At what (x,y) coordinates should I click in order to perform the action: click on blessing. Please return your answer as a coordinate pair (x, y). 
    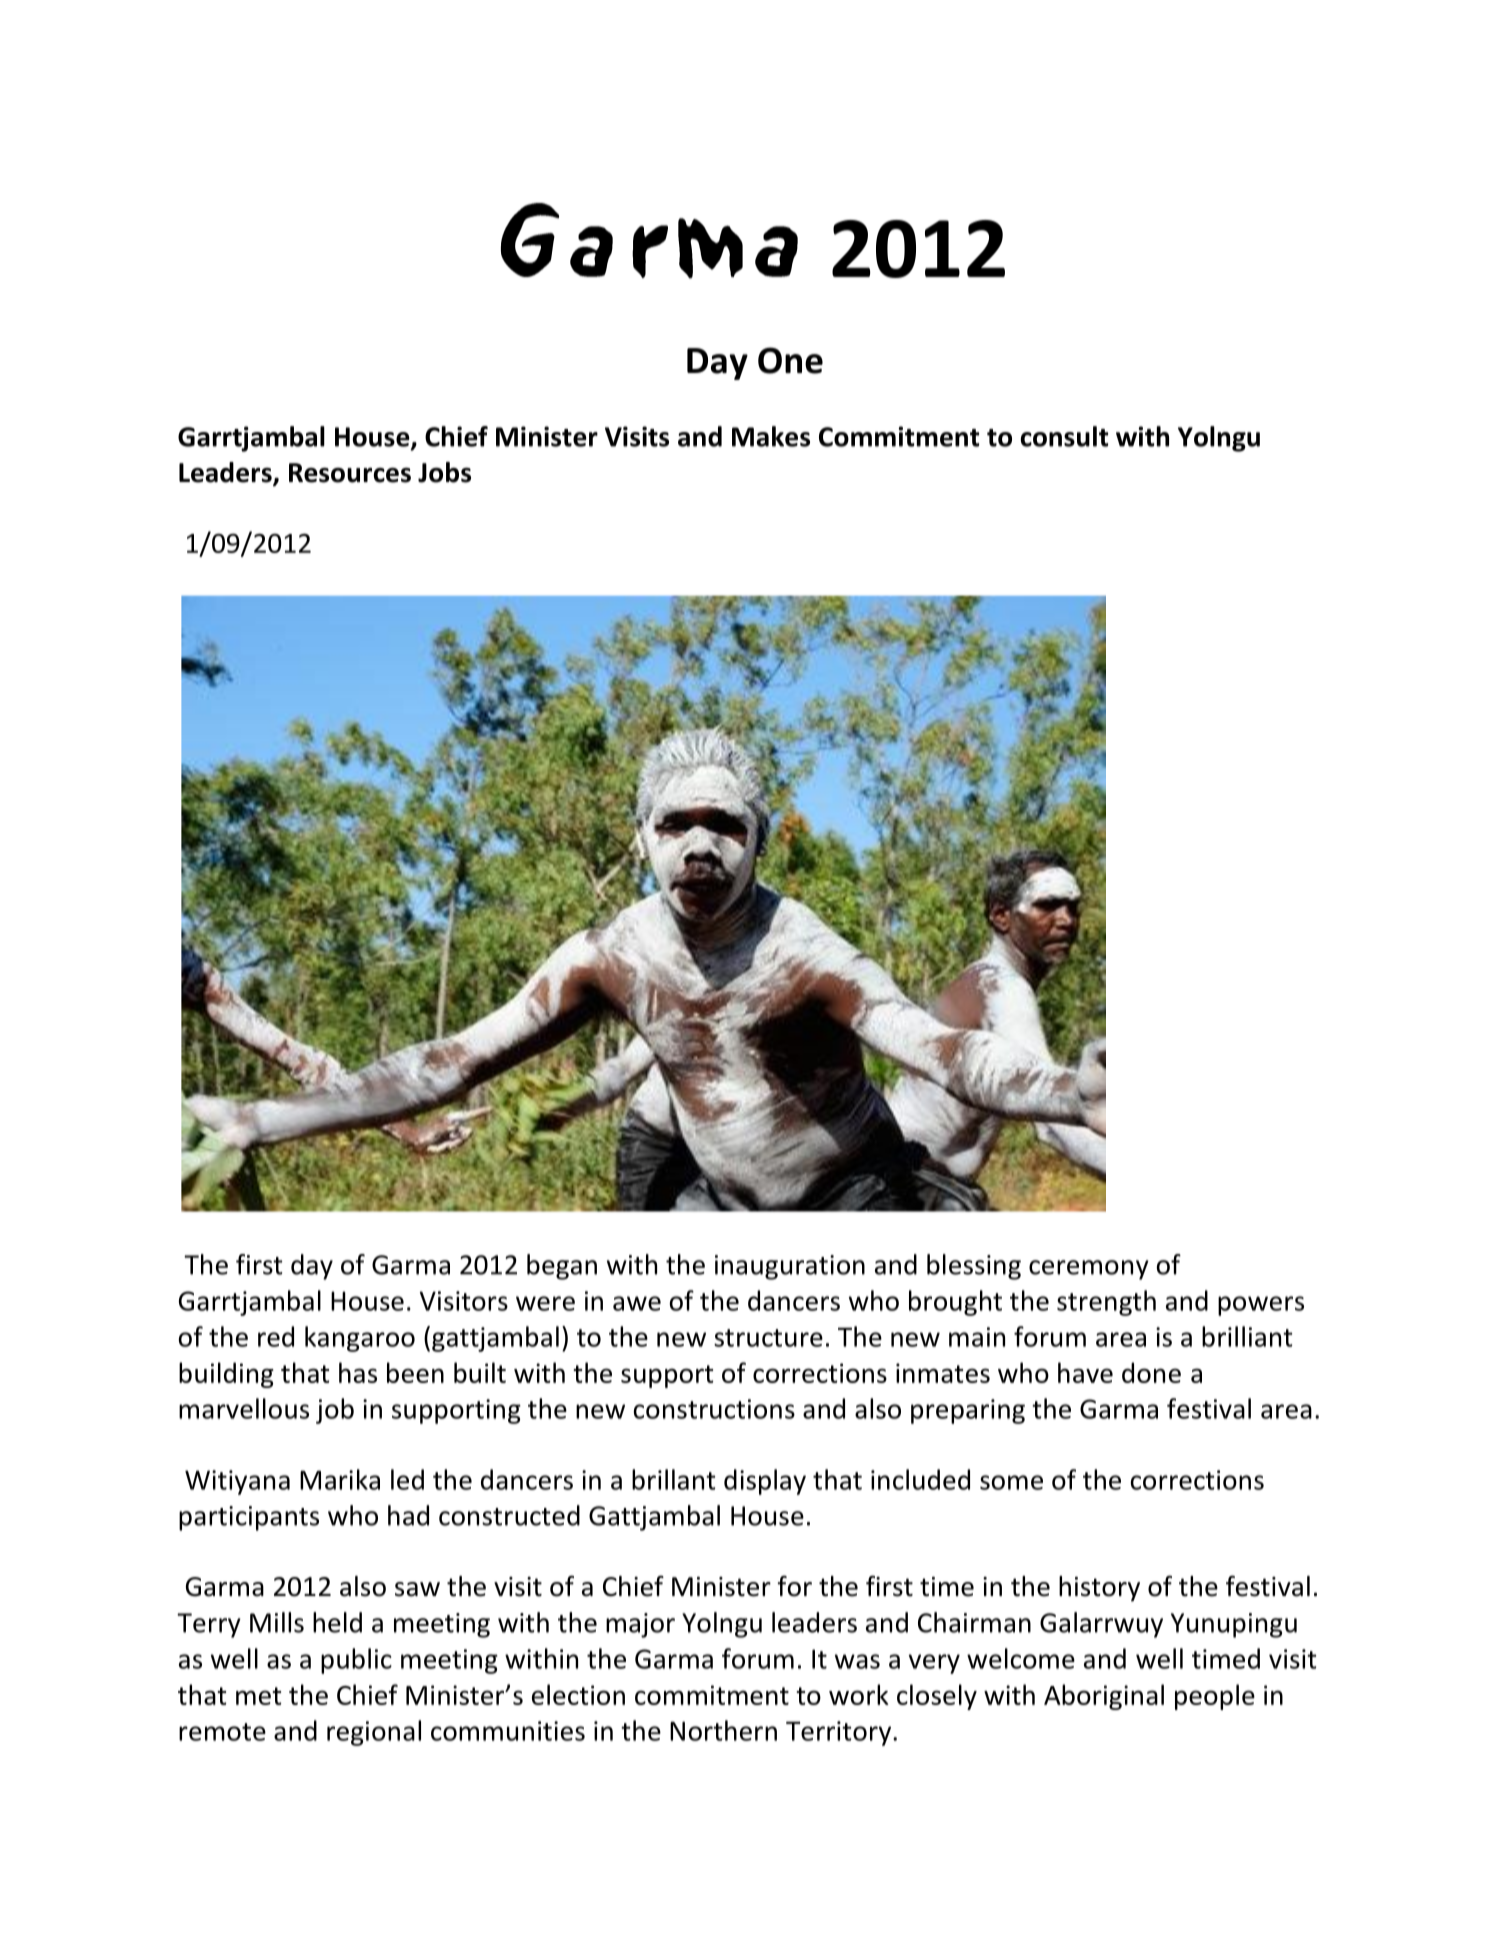
    Looking at the image, I should click on (974, 1267).
